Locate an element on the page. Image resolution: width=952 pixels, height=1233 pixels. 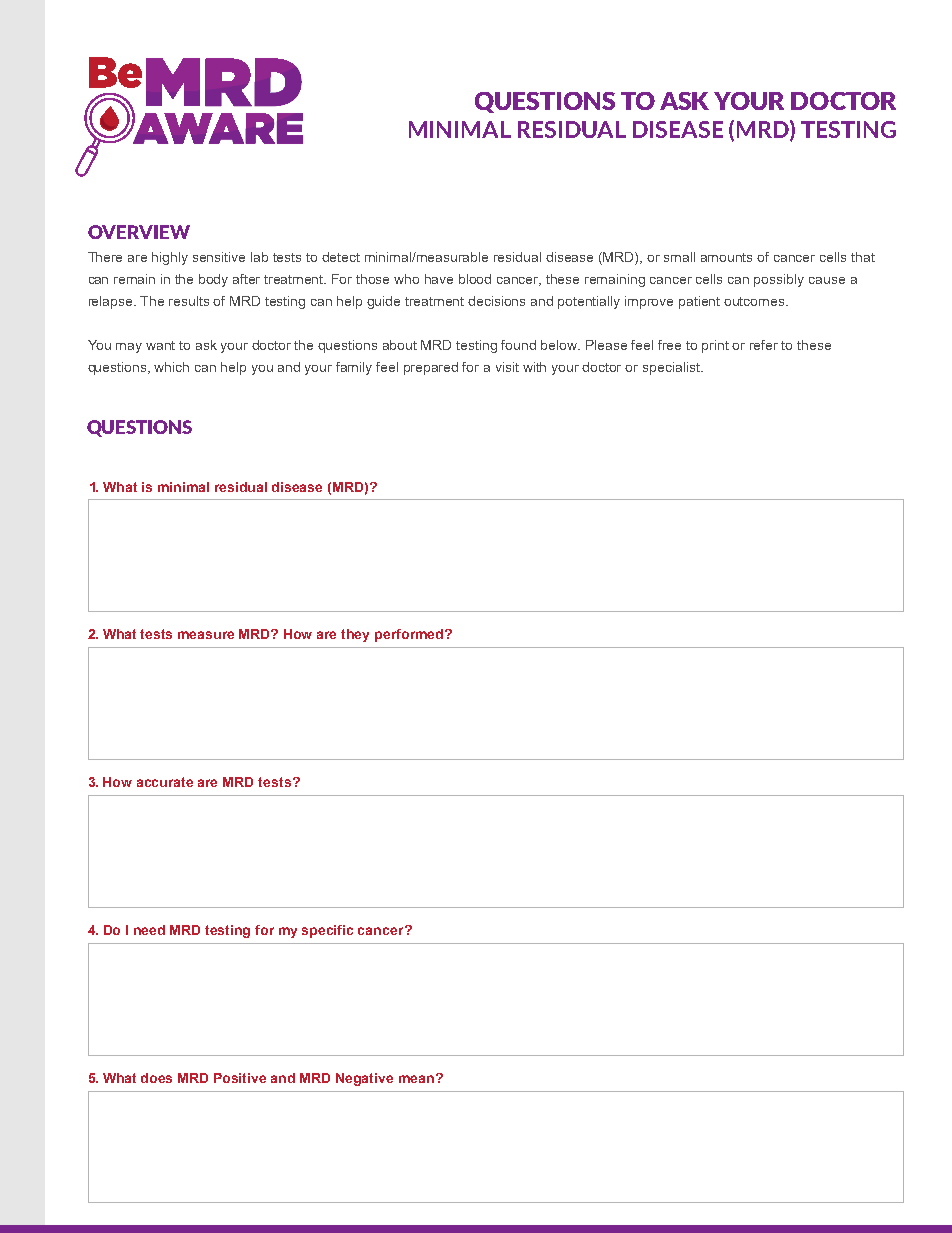
Negative is located at coordinates (364, 1079).
